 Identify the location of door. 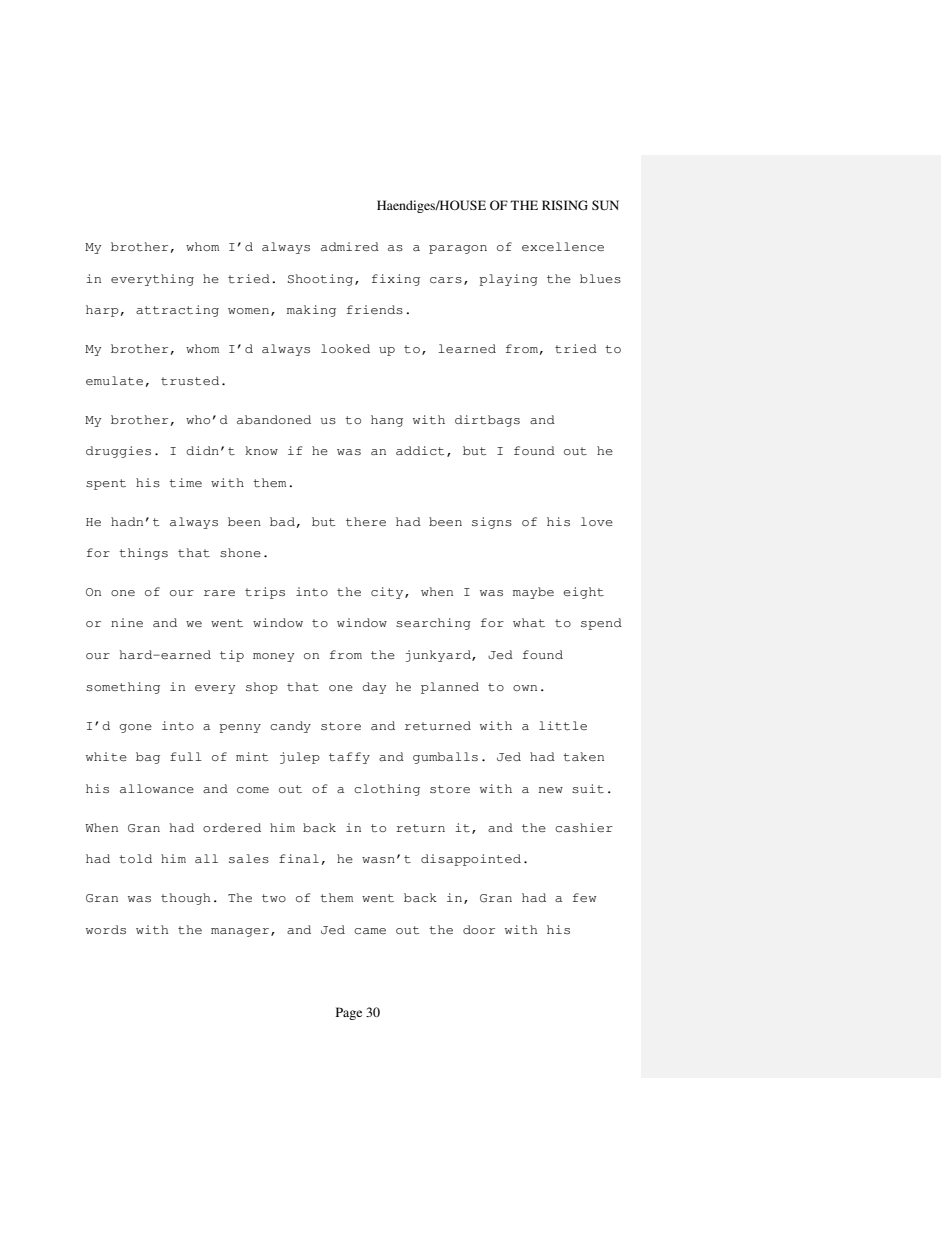
(479, 929).
